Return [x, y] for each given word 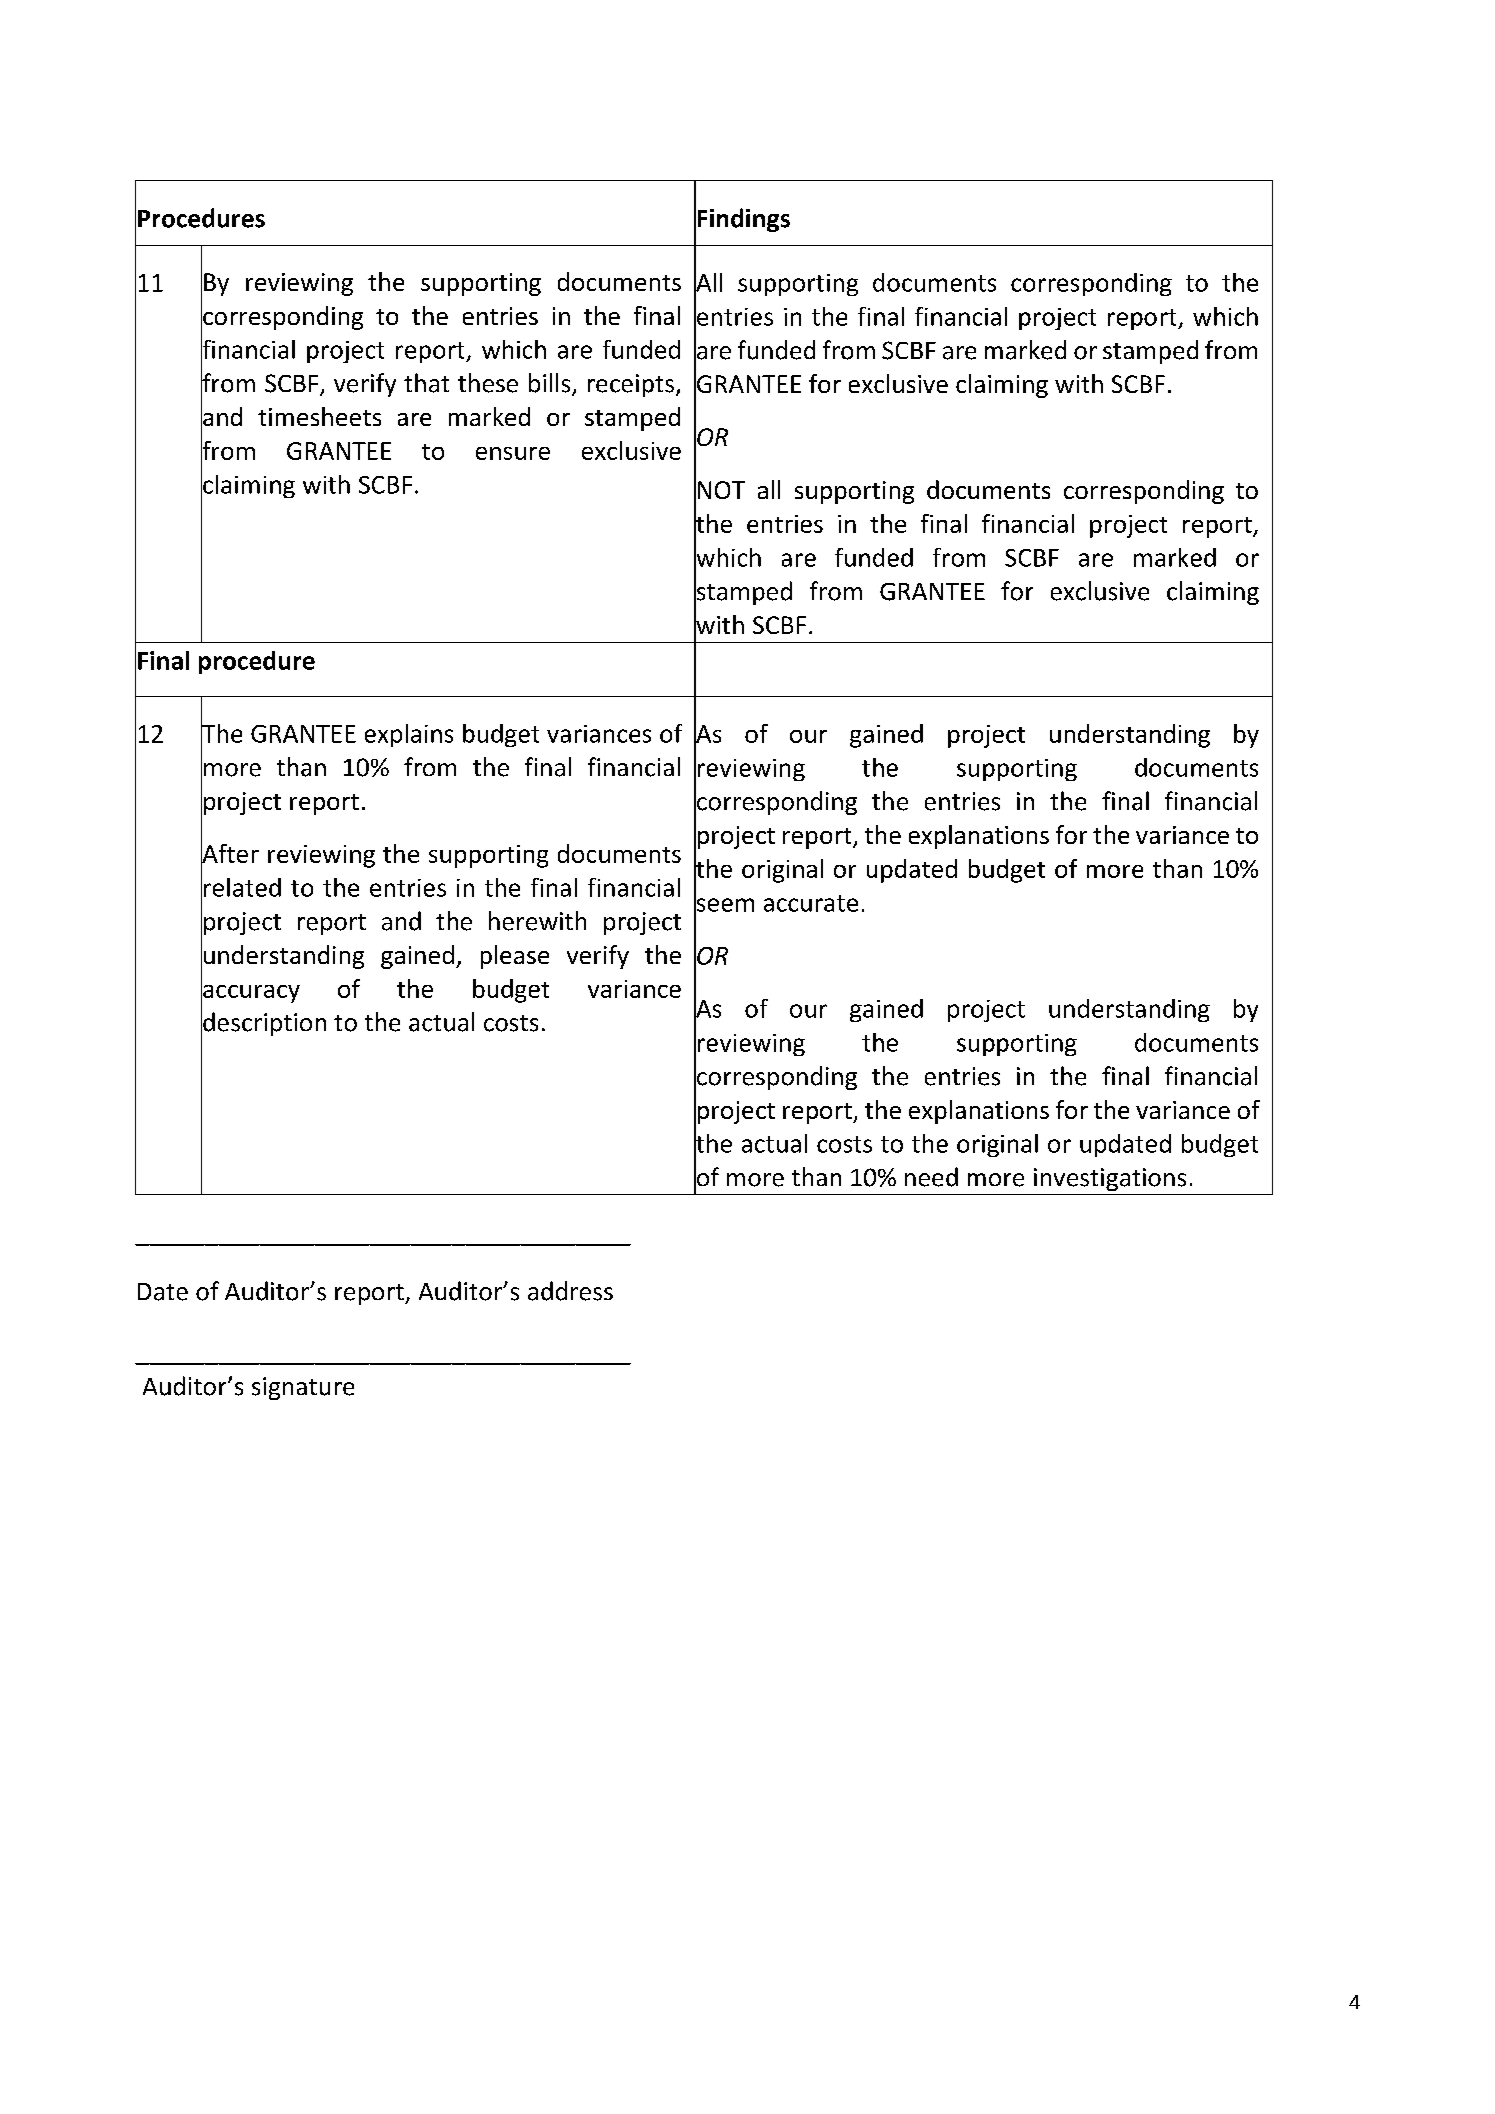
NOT [721, 490]
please [515, 957]
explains [409, 735]
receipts [631, 385]
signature [303, 1388]
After [230, 853]
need [931, 1177]
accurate [811, 903]
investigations [1110, 1179]
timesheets [319, 416]
